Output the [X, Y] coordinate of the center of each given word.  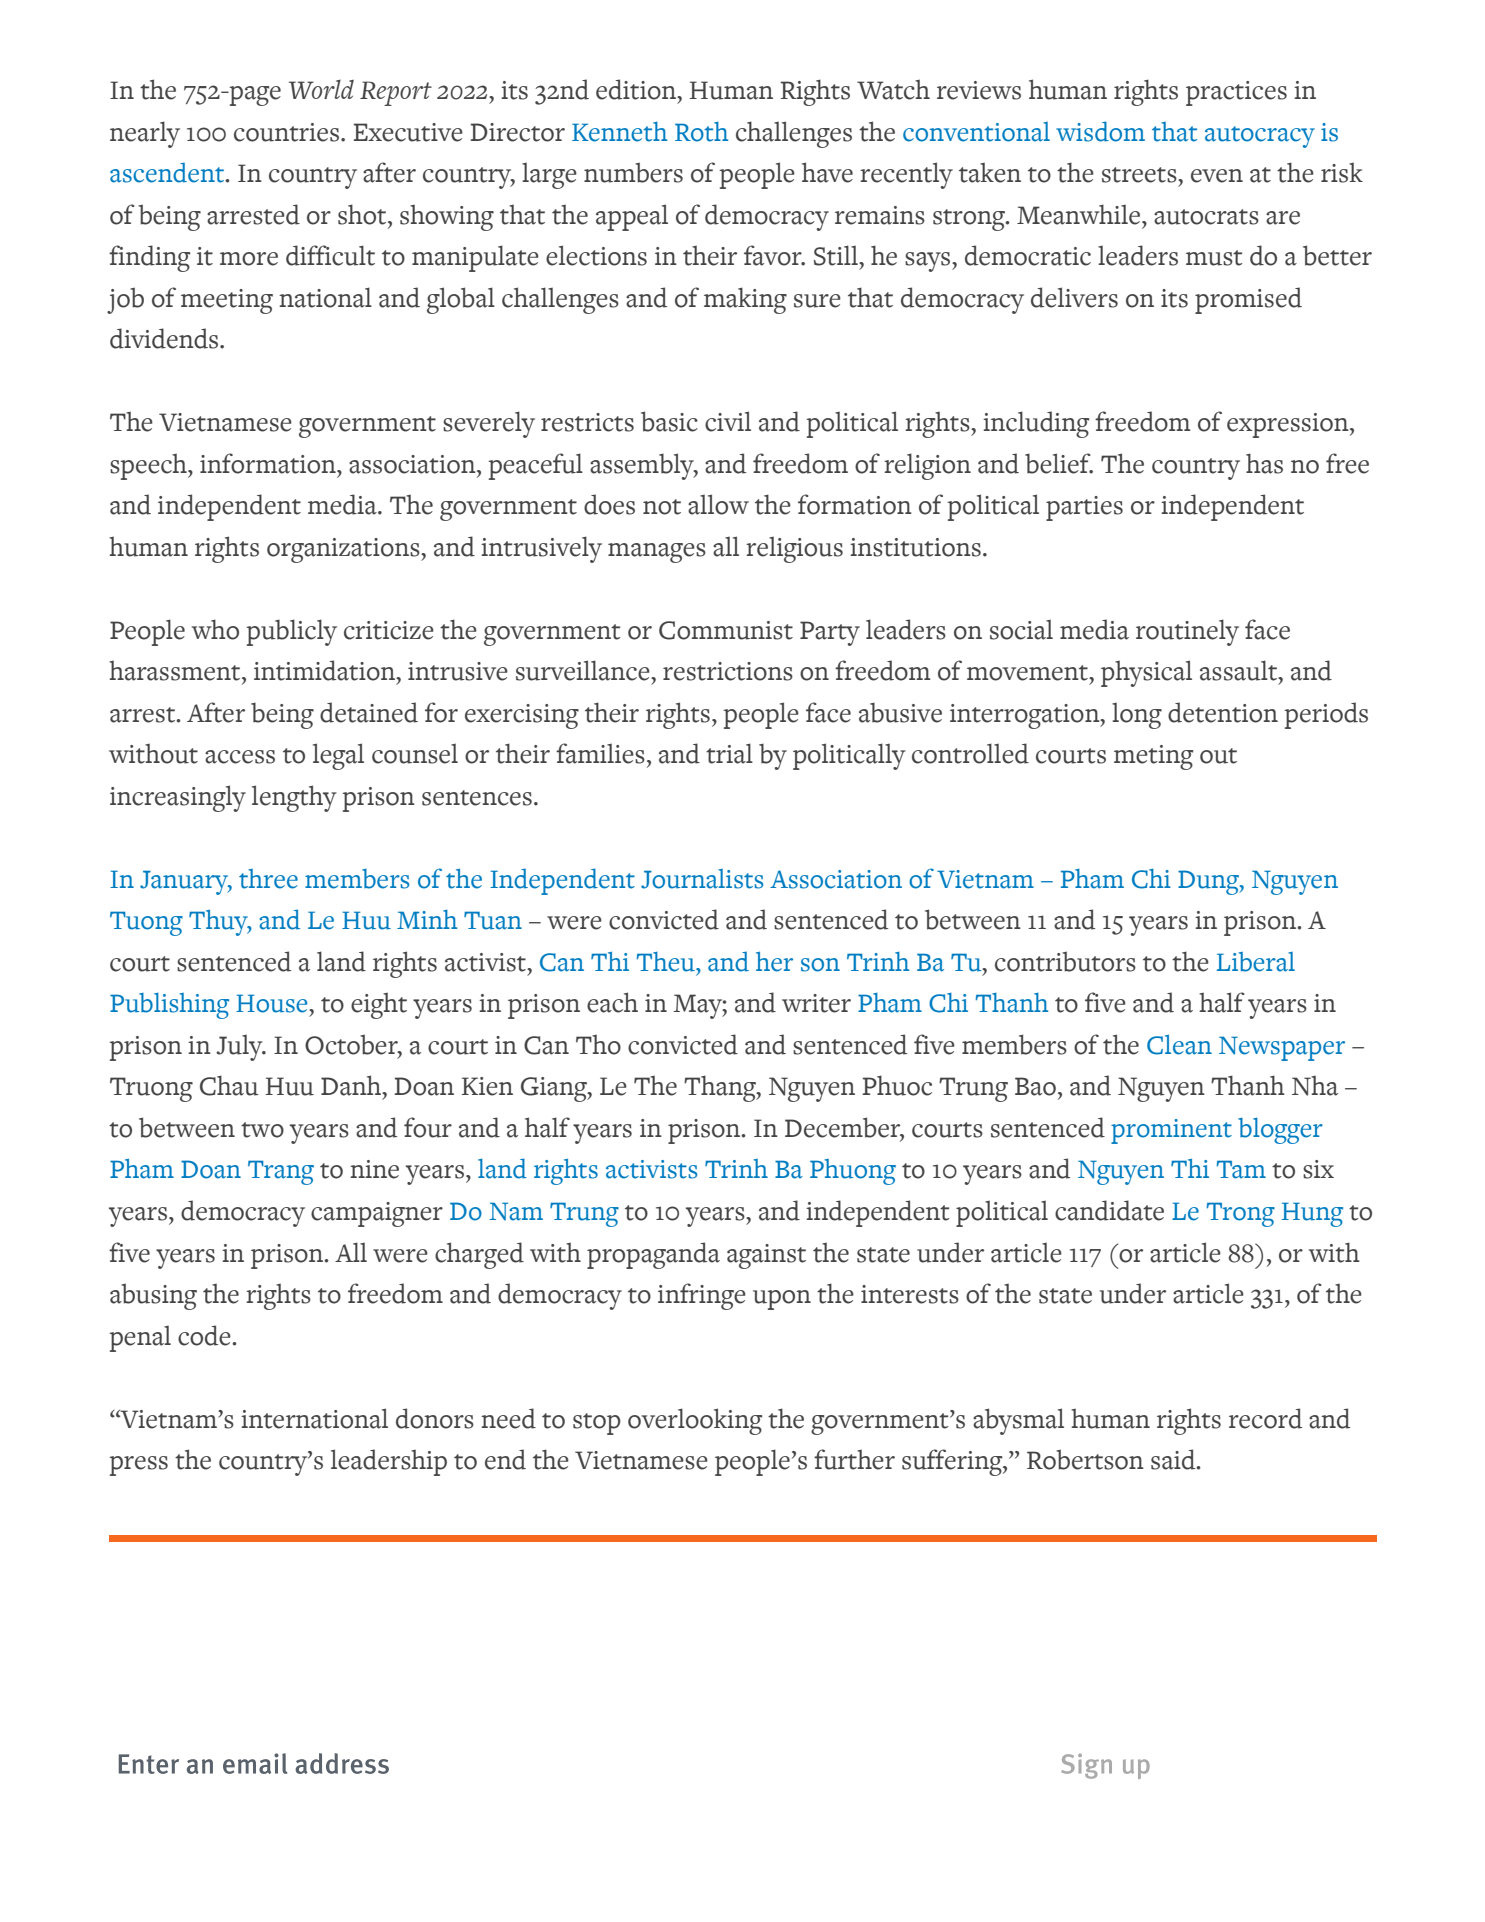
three [268, 879]
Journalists [702, 879]
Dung [1209, 882]
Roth [701, 132]
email [255, 1763]
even [1217, 176]
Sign [1086, 1766]
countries [288, 132]
